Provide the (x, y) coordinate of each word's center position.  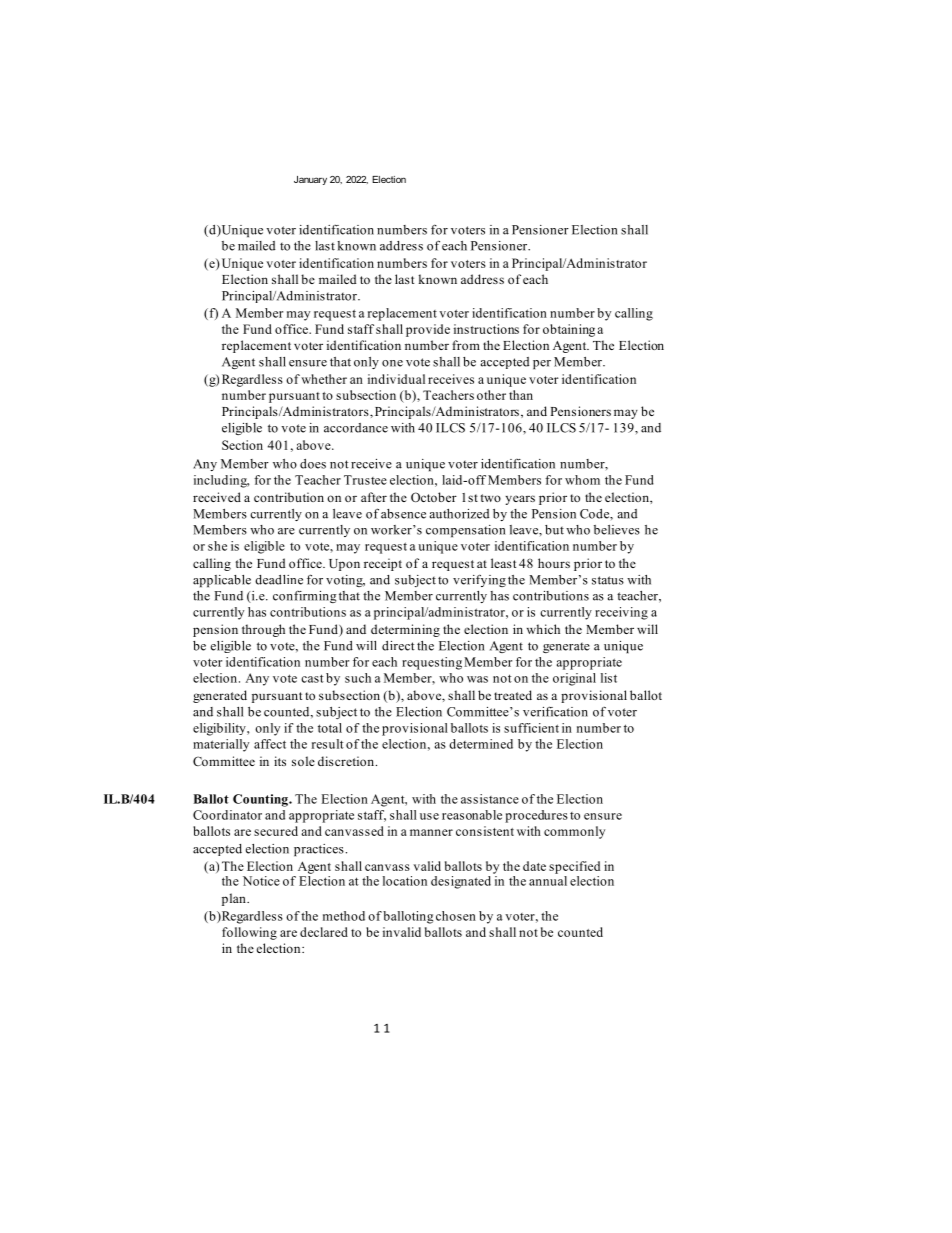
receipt (383, 564)
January (310, 180)
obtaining (569, 330)
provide (428, 330)
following (249, 933)
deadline (279, 580)
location (405, 881)
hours (554, 563)
